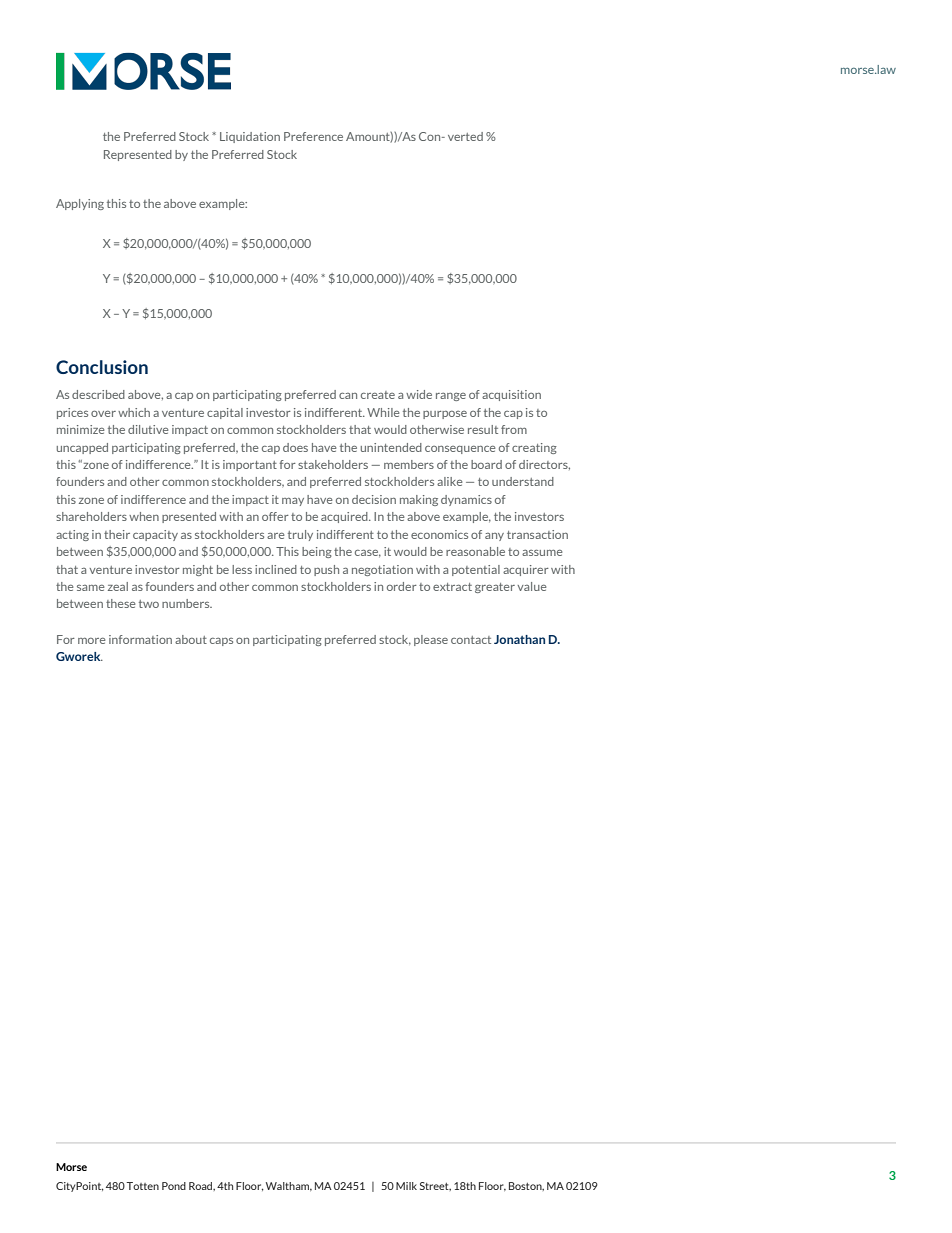 This page has width=952, height=1233. I want to click on acquisition, so click(511, 395).
